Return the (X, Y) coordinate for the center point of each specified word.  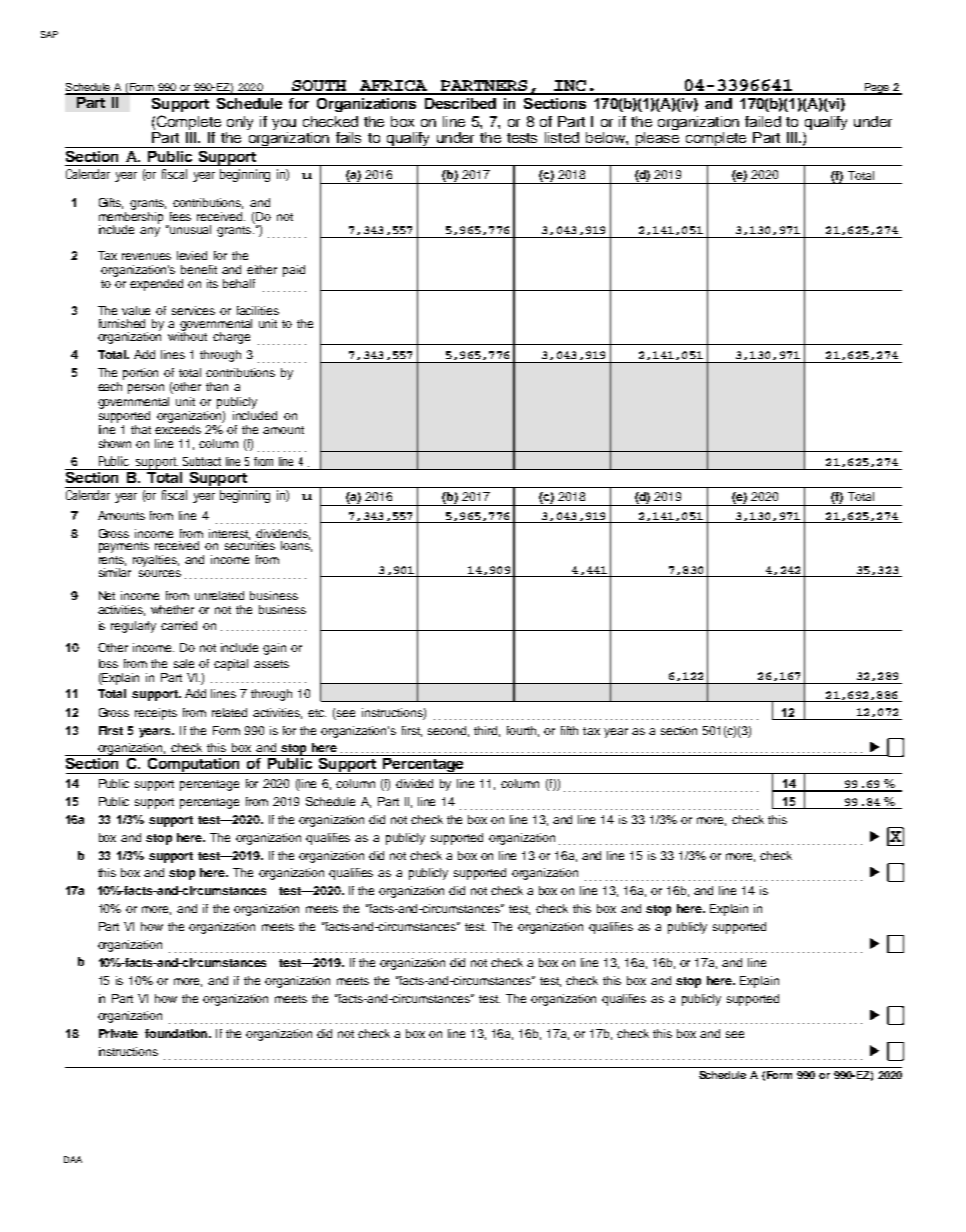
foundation (177, 1033)
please (657, 140)
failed (763, 121)
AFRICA (393, 87)
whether (172, 609)
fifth (569, 730)
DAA (73, 1159)
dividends (283, 534)
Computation (193, 764)
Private (118, 1033)
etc (317, 713)
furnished (122, 323)
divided (414, 783)
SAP (49, 34)
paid (294, 271)
